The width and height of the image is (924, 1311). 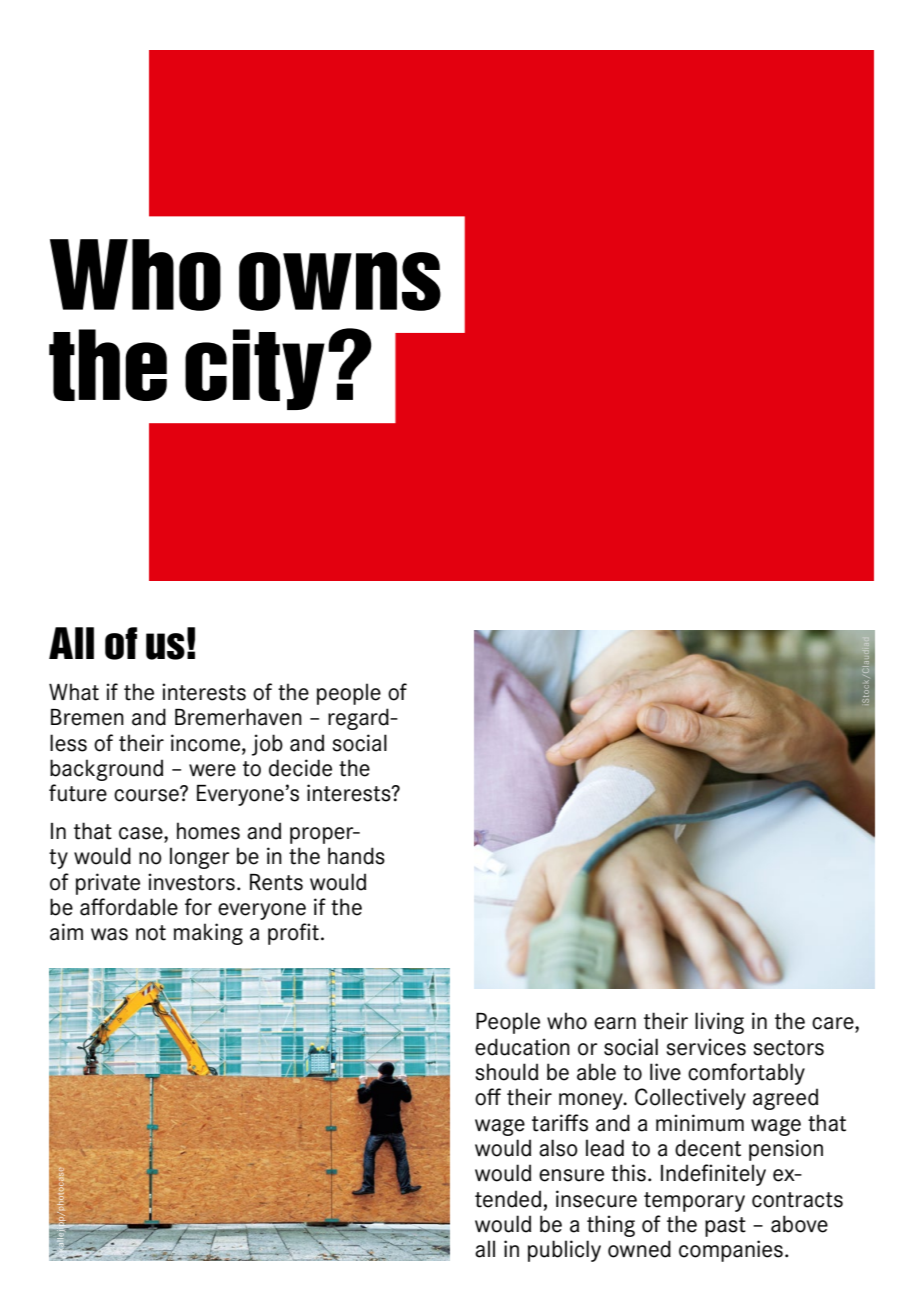 What do you see at coordinates (207, 743) in the image?
I see `income` at bounding box center [207, 743].
